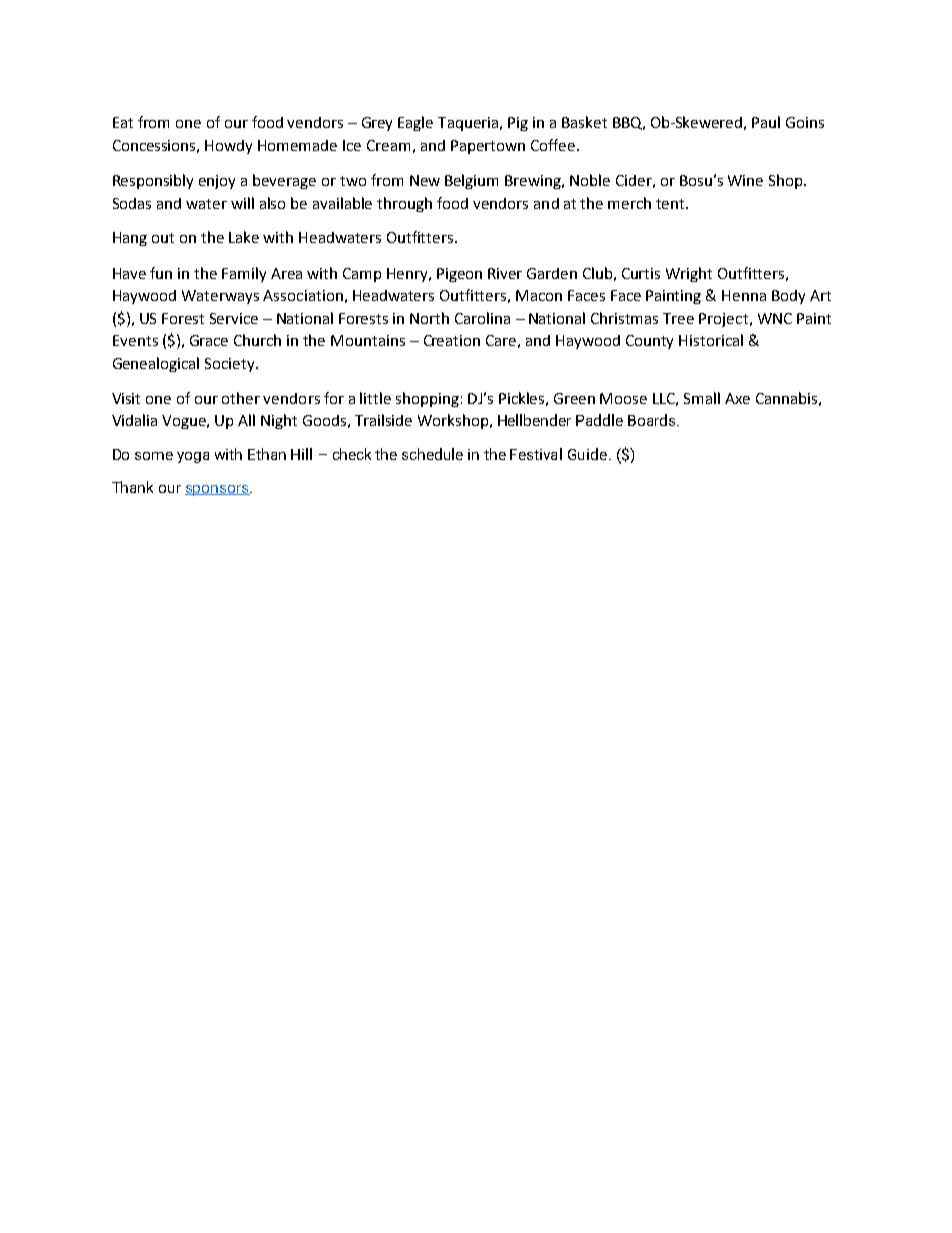  What do you see at coordinates (766, 122) in the document?
I see `Paul` at bounding box center [766, 122].
